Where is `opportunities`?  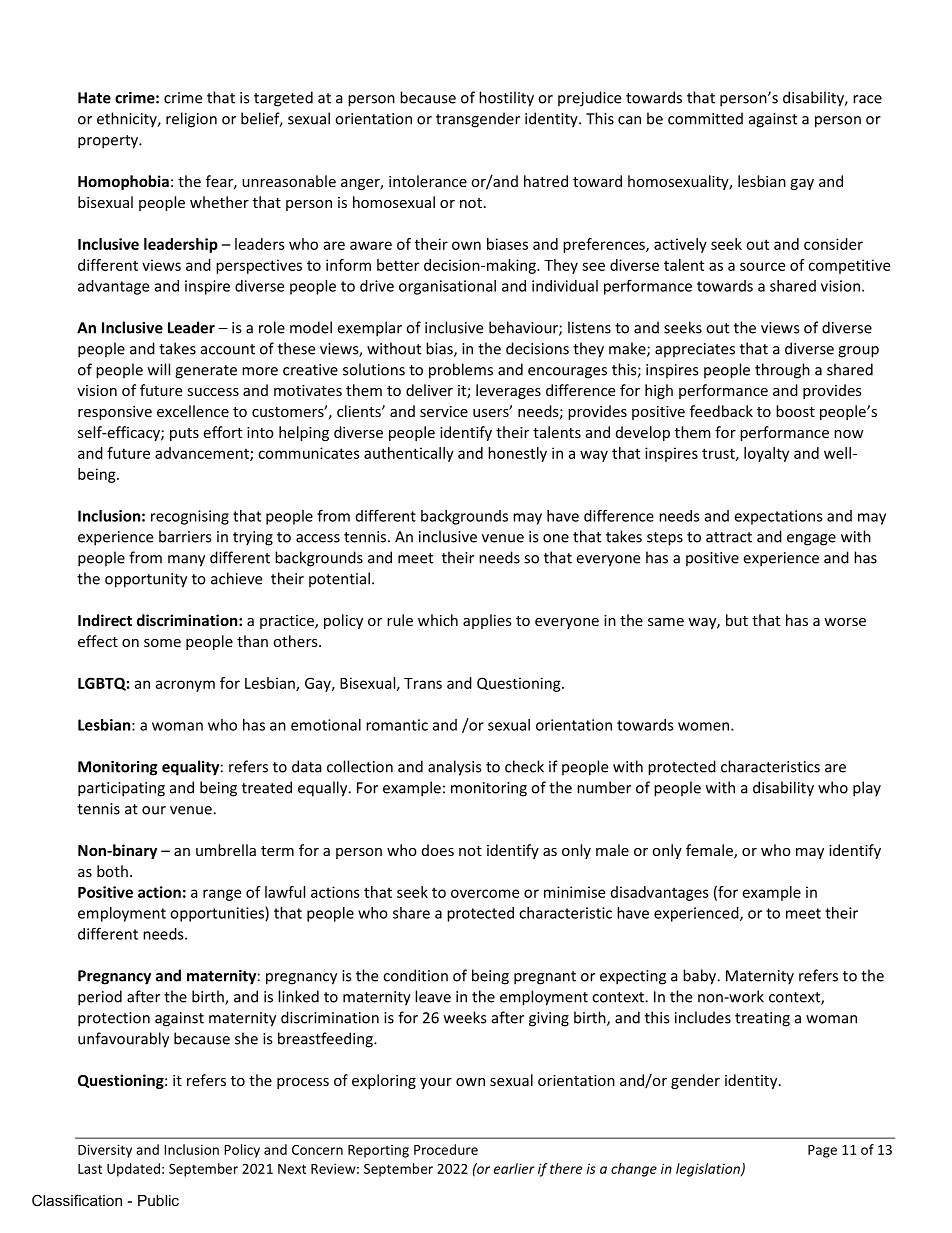
opportunities is located at coordinates (218, 914).
